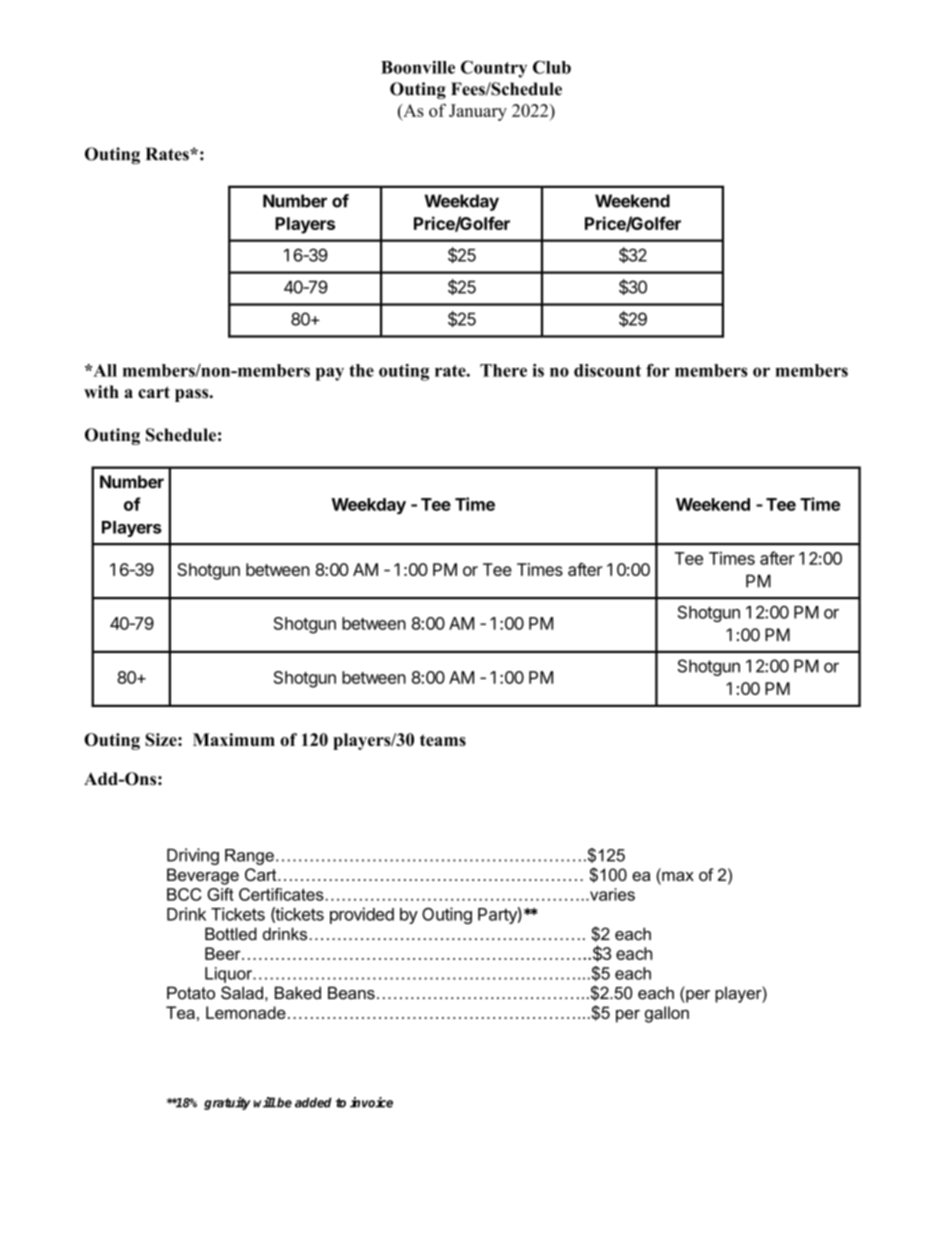  Describe the element at coordinates (184, 894) in the image. I see `BCC` at that location.
